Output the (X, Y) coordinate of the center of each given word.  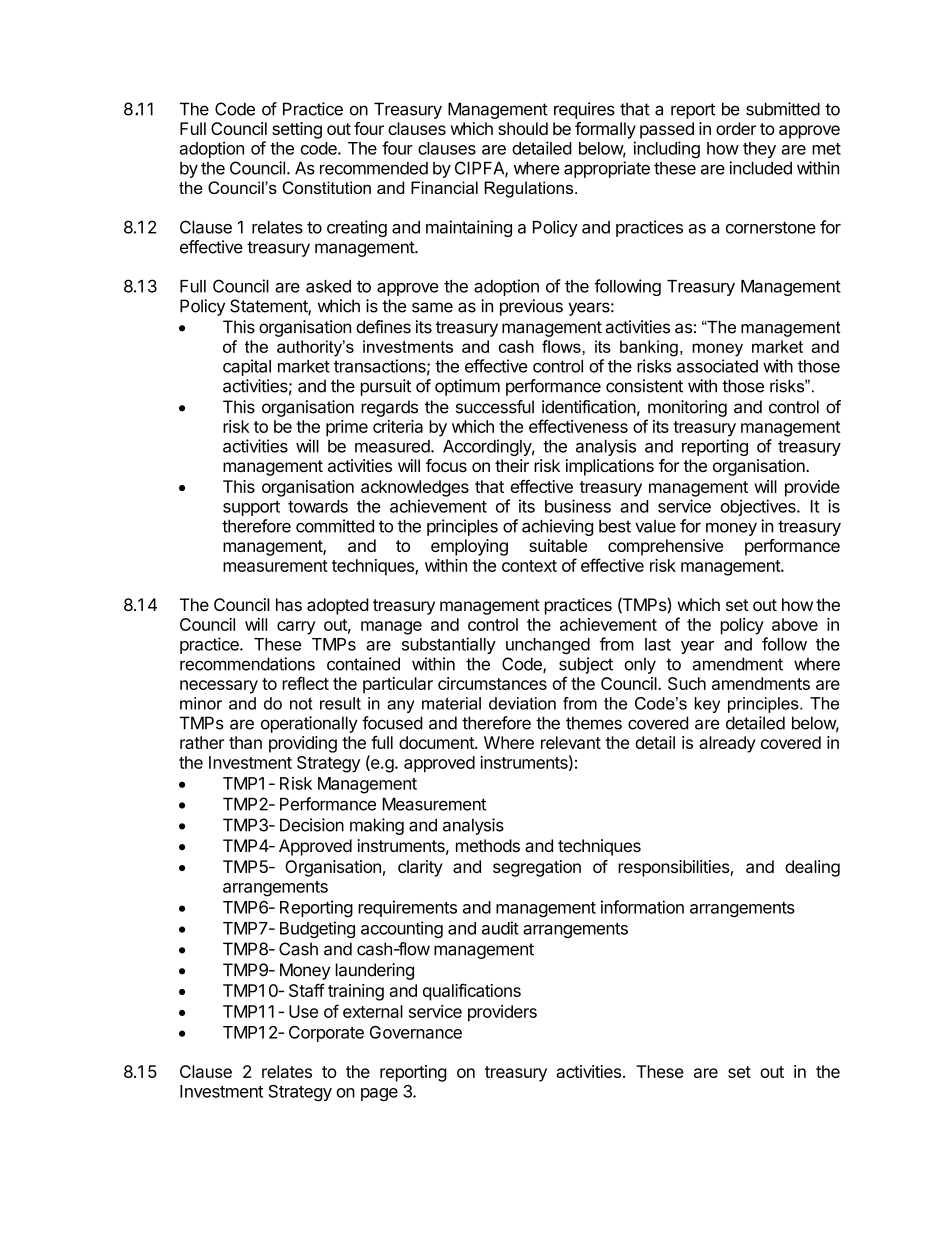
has (289, 604)
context (529, 566)
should (523, 128)
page (379, 1095)
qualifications (472, 992)
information (642, 907)
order (736, 128)
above (795, 624)
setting (297, 130)
